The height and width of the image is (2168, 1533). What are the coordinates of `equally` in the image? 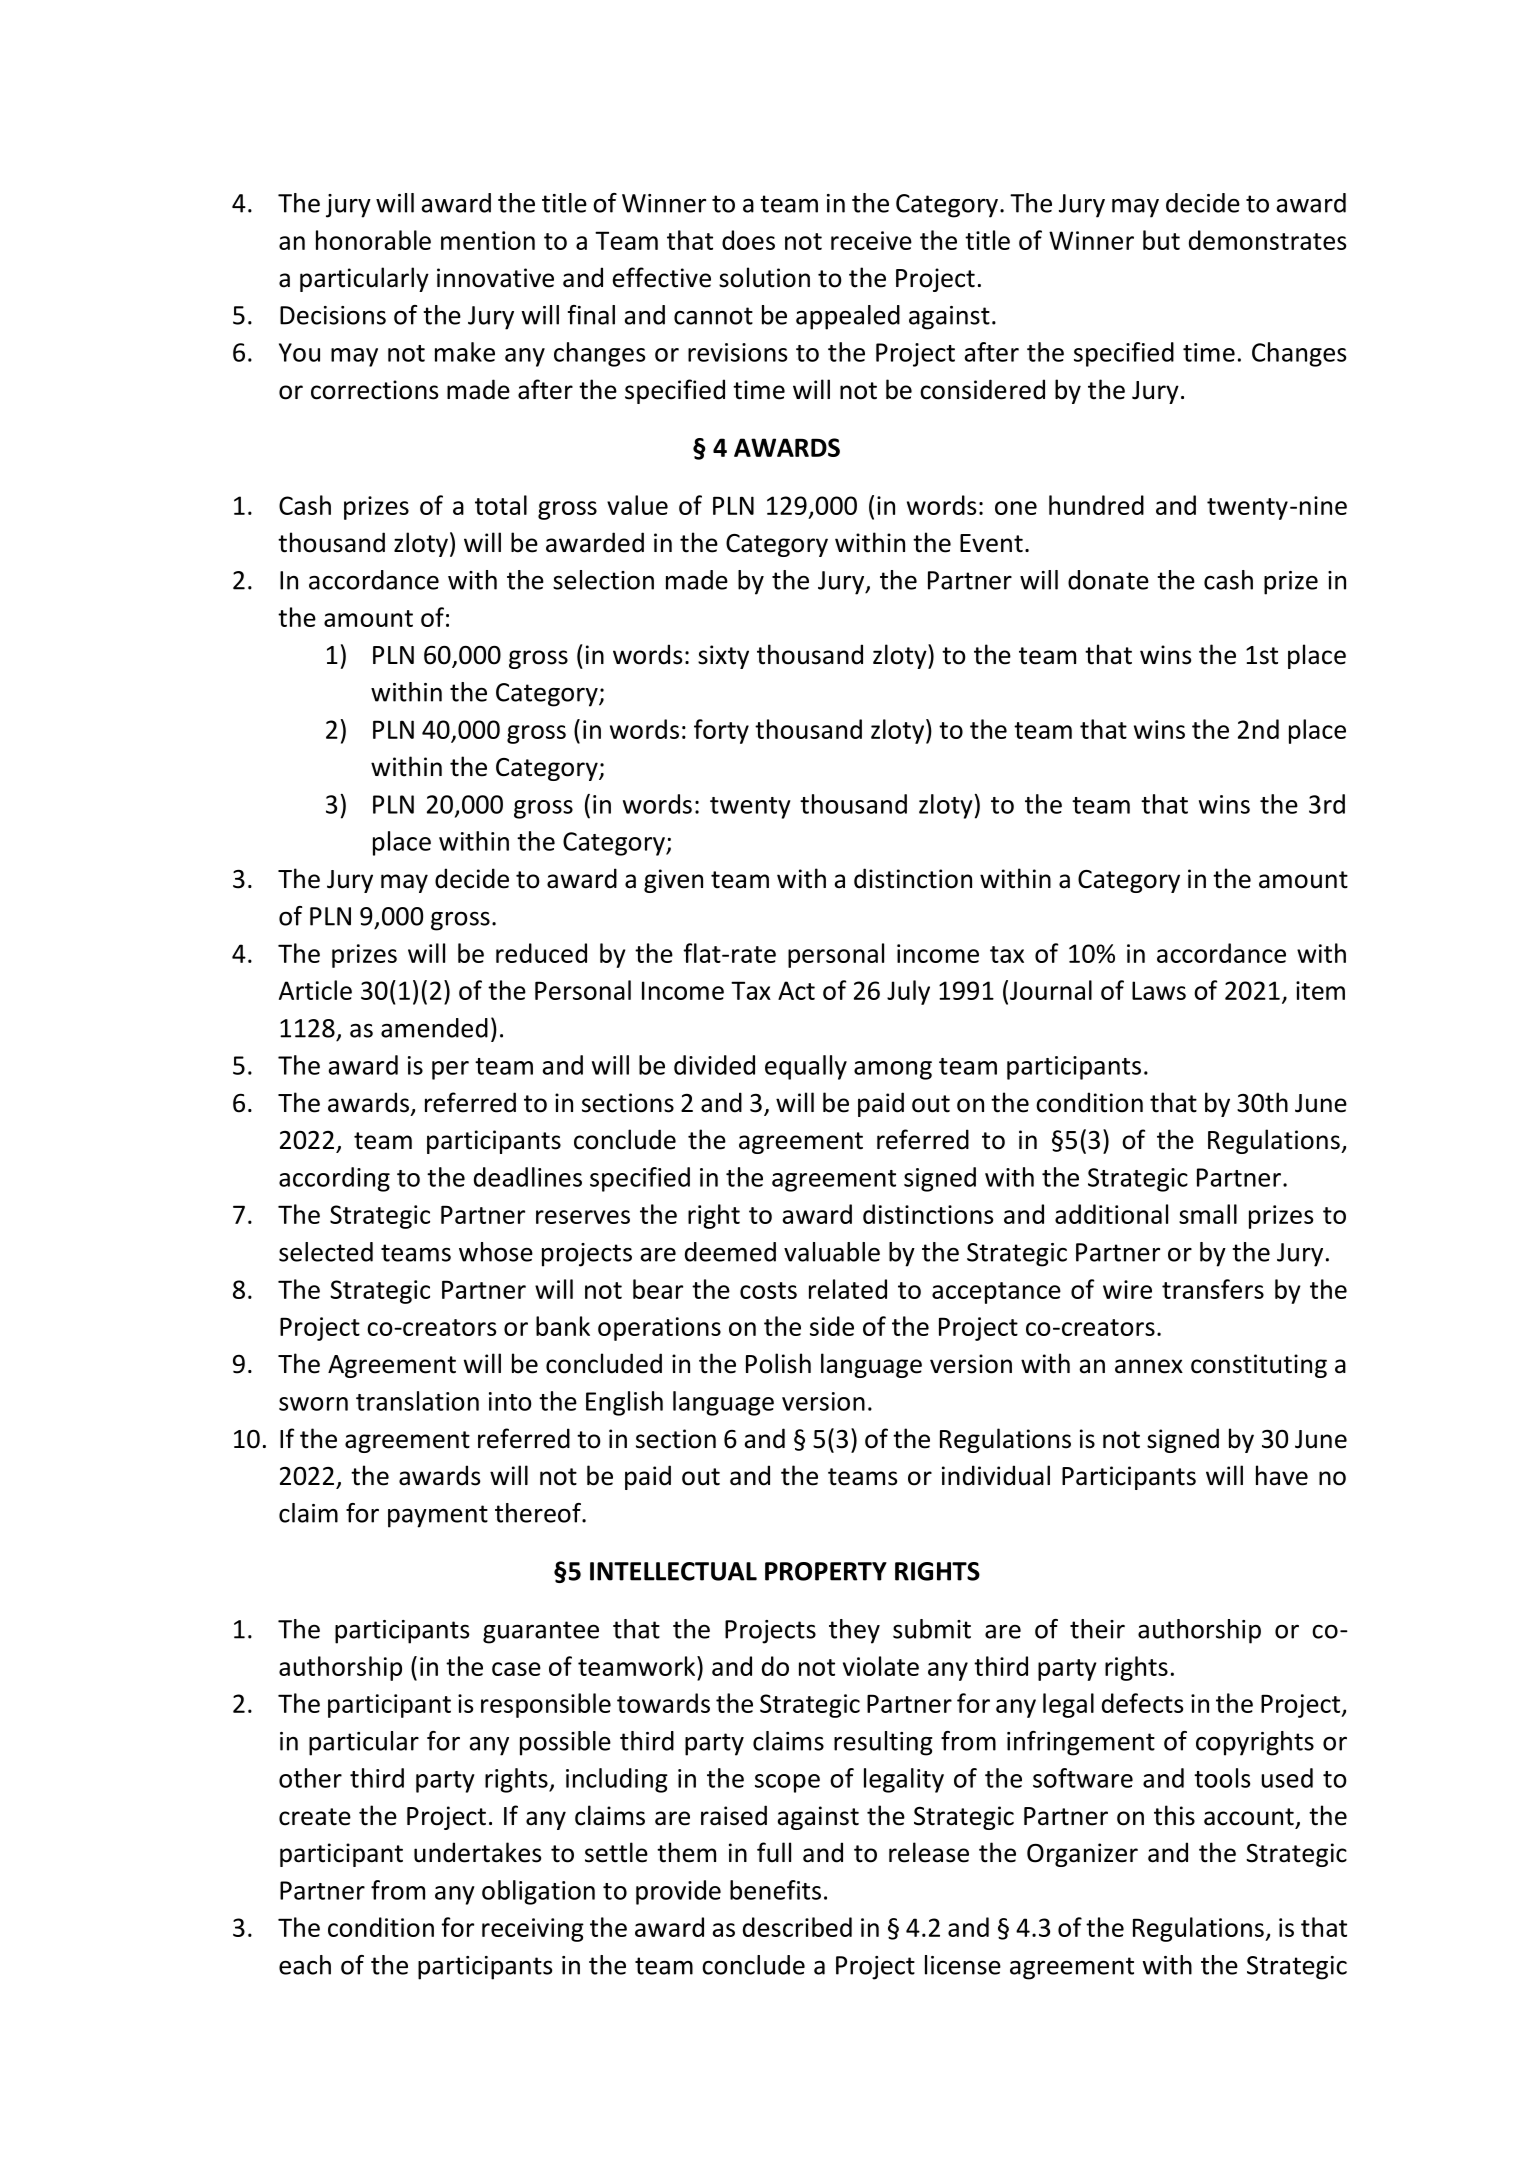 It's located at (806, 1067).
